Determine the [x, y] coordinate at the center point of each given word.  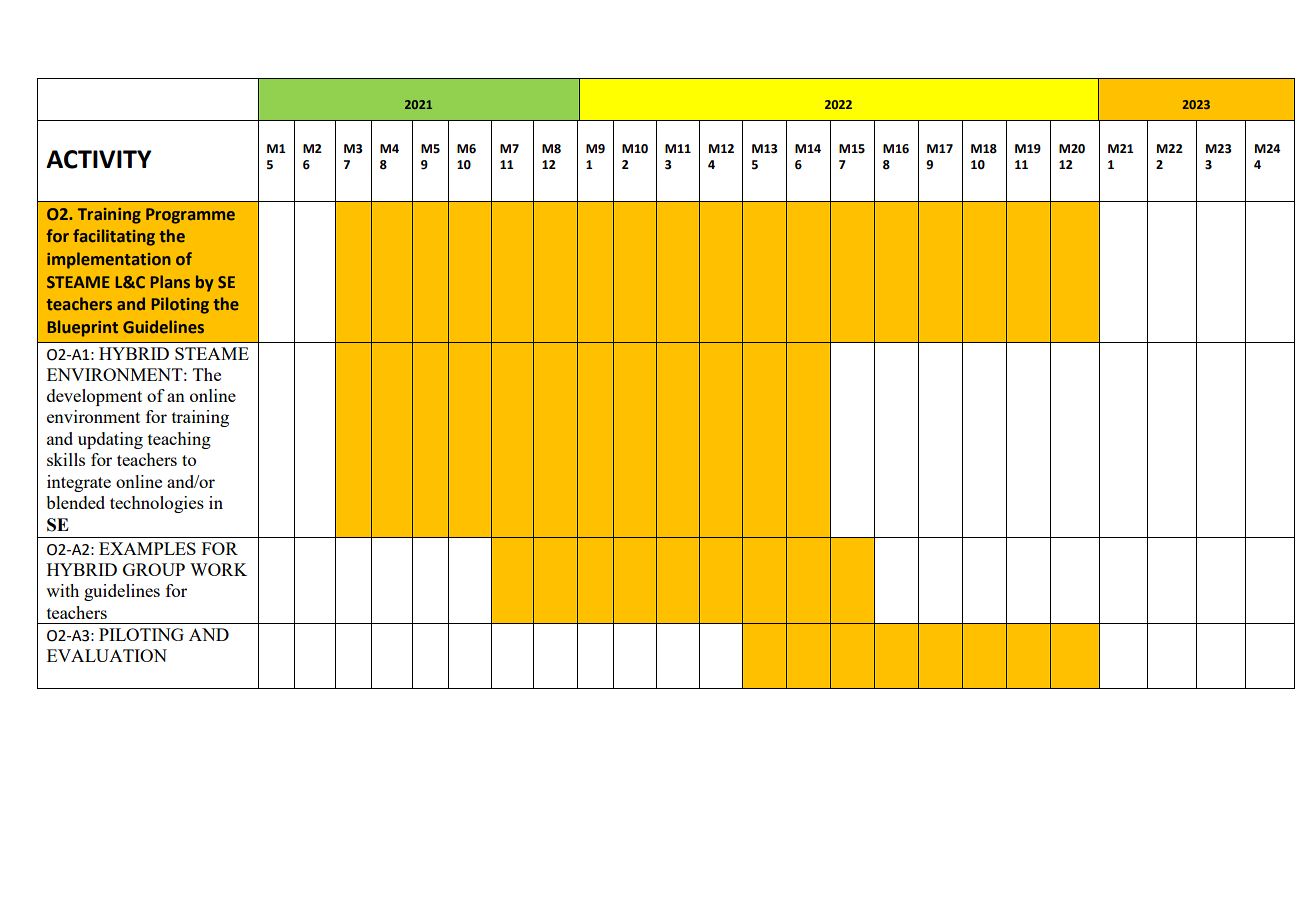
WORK [218, 569]
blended [75, 502]
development [94, 397]
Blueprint [83, 328]
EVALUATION [107, 655]
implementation [109, 260]
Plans [170, 281]
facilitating [114, 237]
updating [110, 440]
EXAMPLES [147, 548]
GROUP [154, 569]
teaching [179, 440]
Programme [190, 216]
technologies [157, 504]
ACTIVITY [99, 159]
